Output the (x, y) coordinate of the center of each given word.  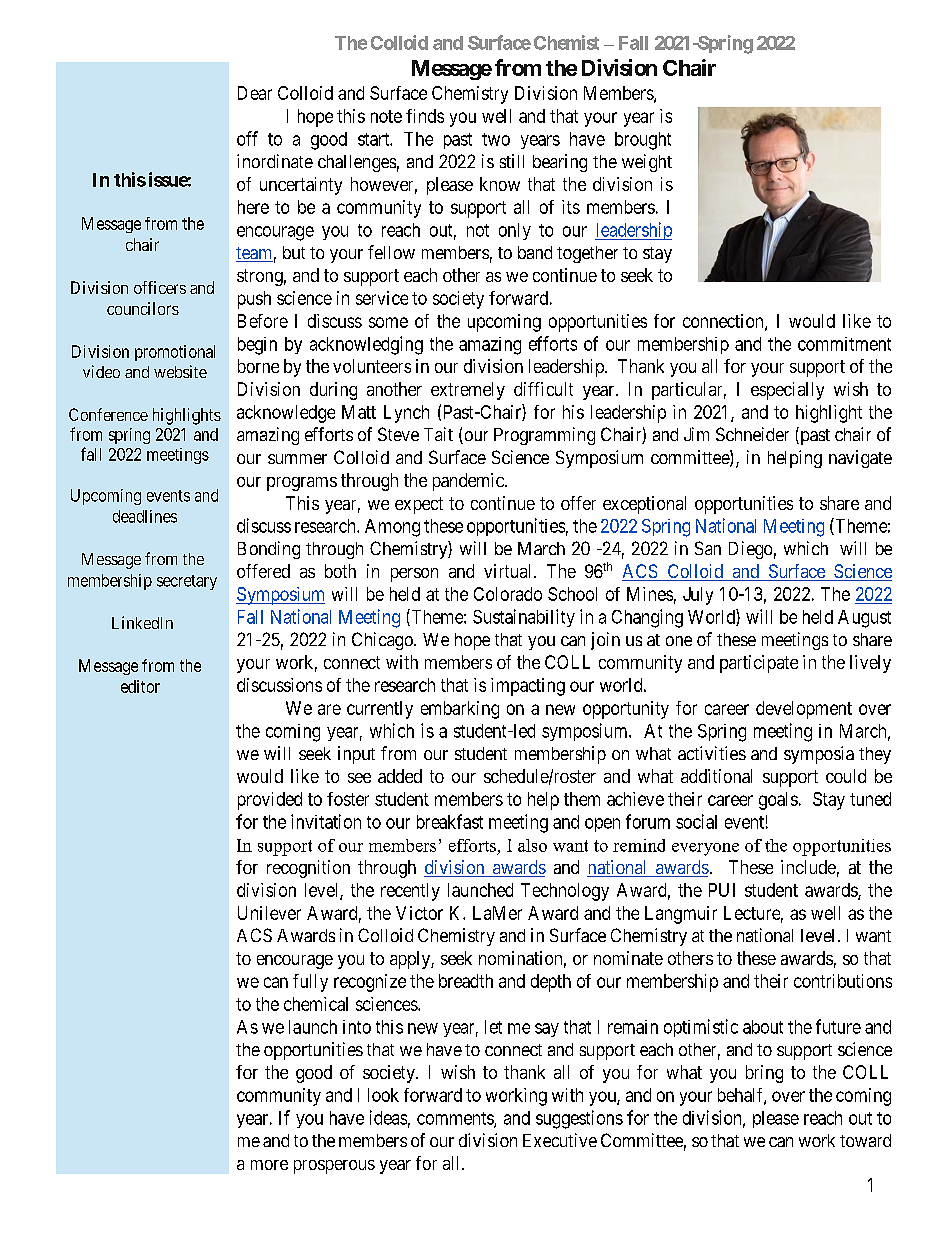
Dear (255, 93)
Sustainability (524, 618)
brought (643, 141)
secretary (187, 582)
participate (759, 664)
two (496, 139)
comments (456, 1119)
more (269, 1165)
